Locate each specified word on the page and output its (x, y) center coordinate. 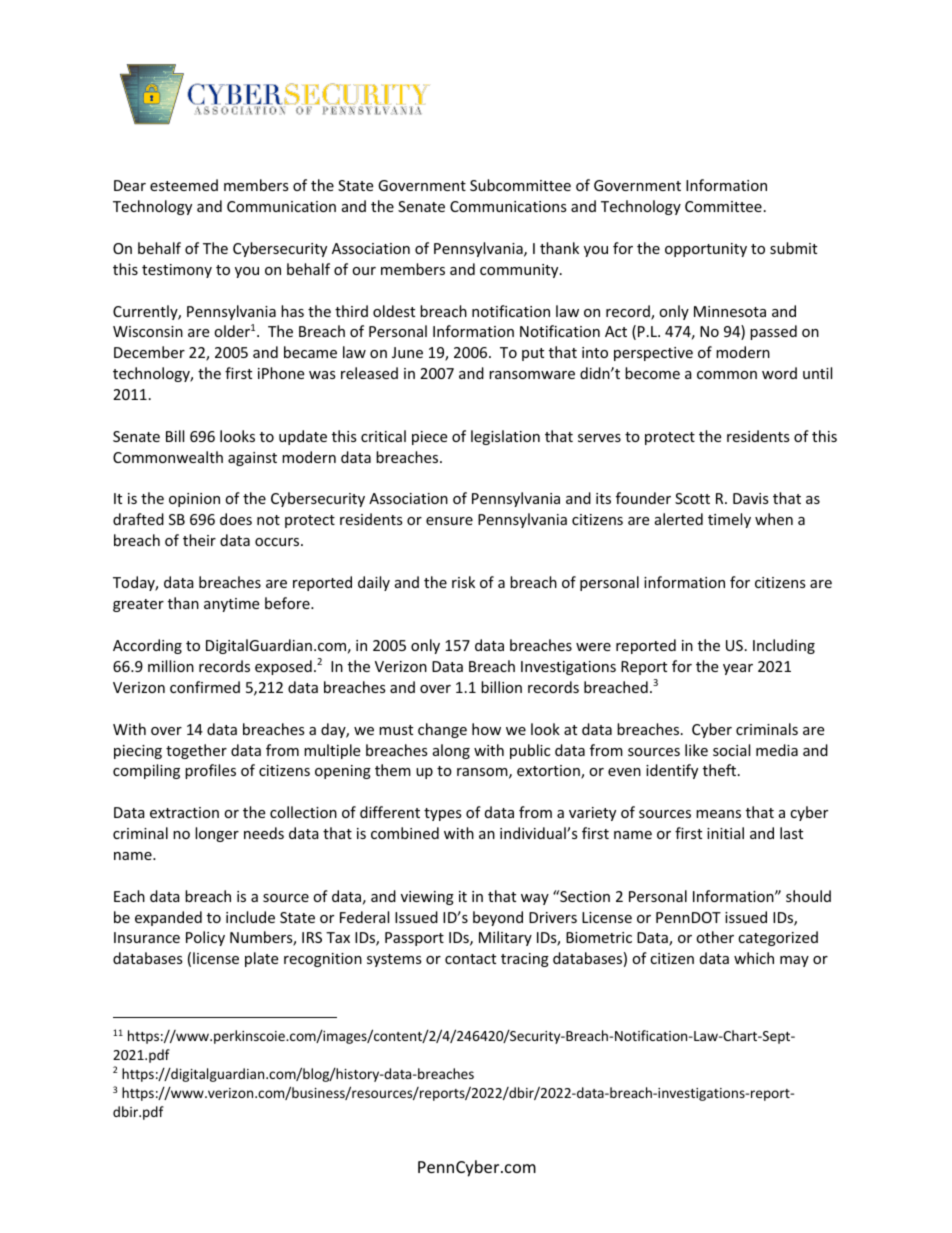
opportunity (706, 250)
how (486, 729)
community (520, 271)
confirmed (205, 687)
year (738, 669)
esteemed (184, 185)
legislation (505, 437)
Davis (751, 498)
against (252, 459)
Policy (205, 938)
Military (505, 938)
